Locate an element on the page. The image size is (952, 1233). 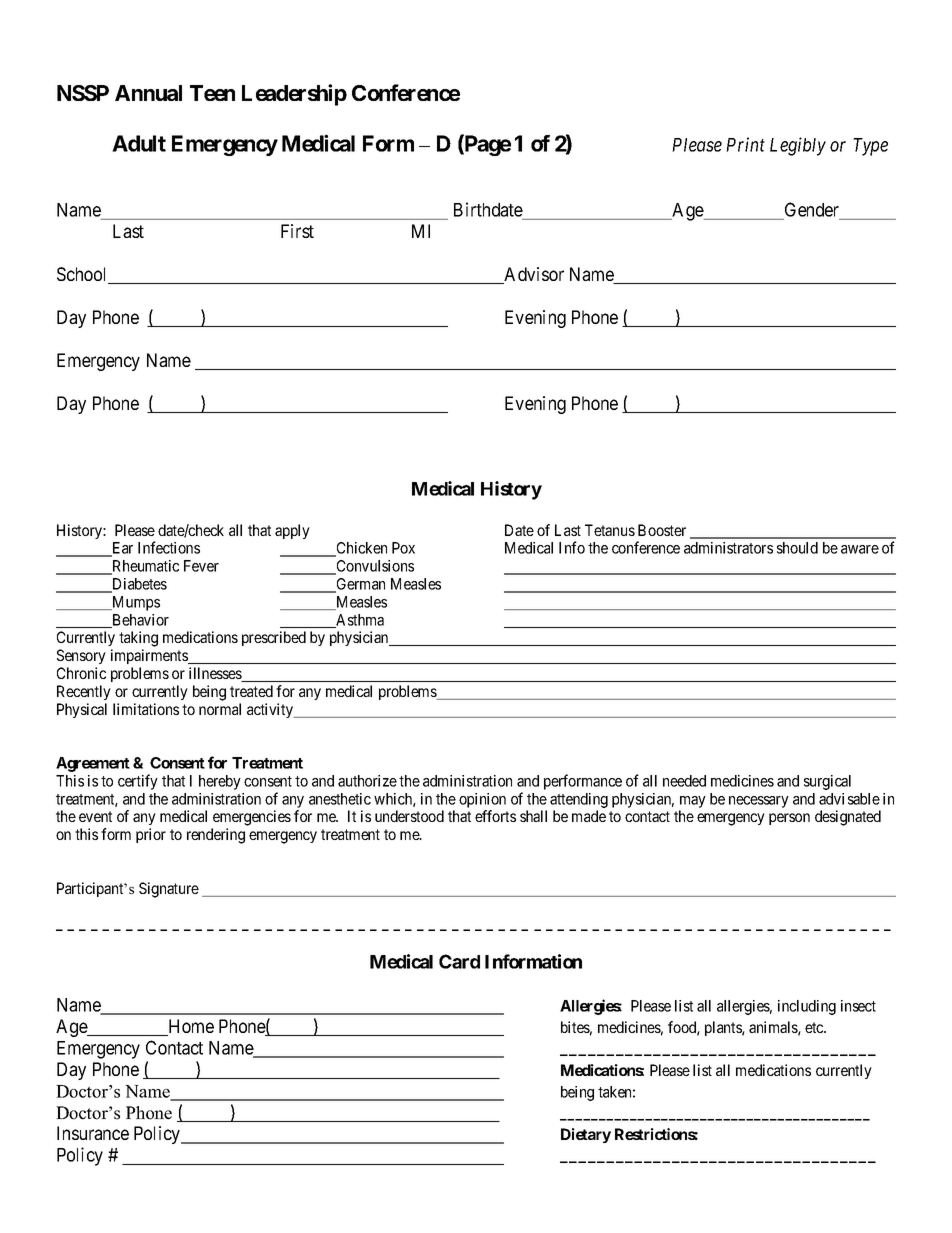
opinion is located at coordinates (482, 802).
